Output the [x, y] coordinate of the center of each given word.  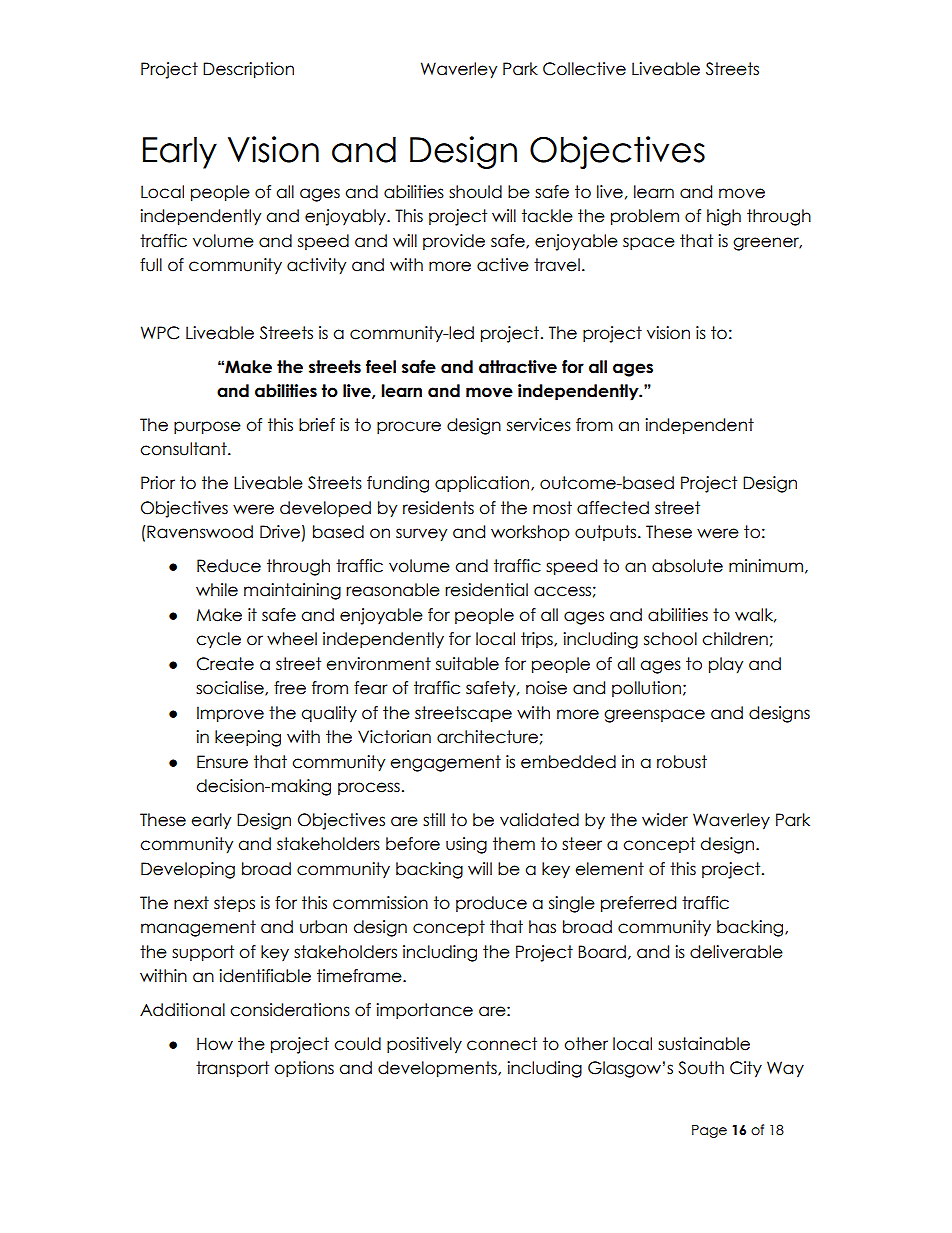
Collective [584, 69]
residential [486, 590]
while [217, 590]
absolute [687, 566]
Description [248, 70]
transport [232, 1069]
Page [709, 1131]
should [475, 192]
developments [438, 1069]
